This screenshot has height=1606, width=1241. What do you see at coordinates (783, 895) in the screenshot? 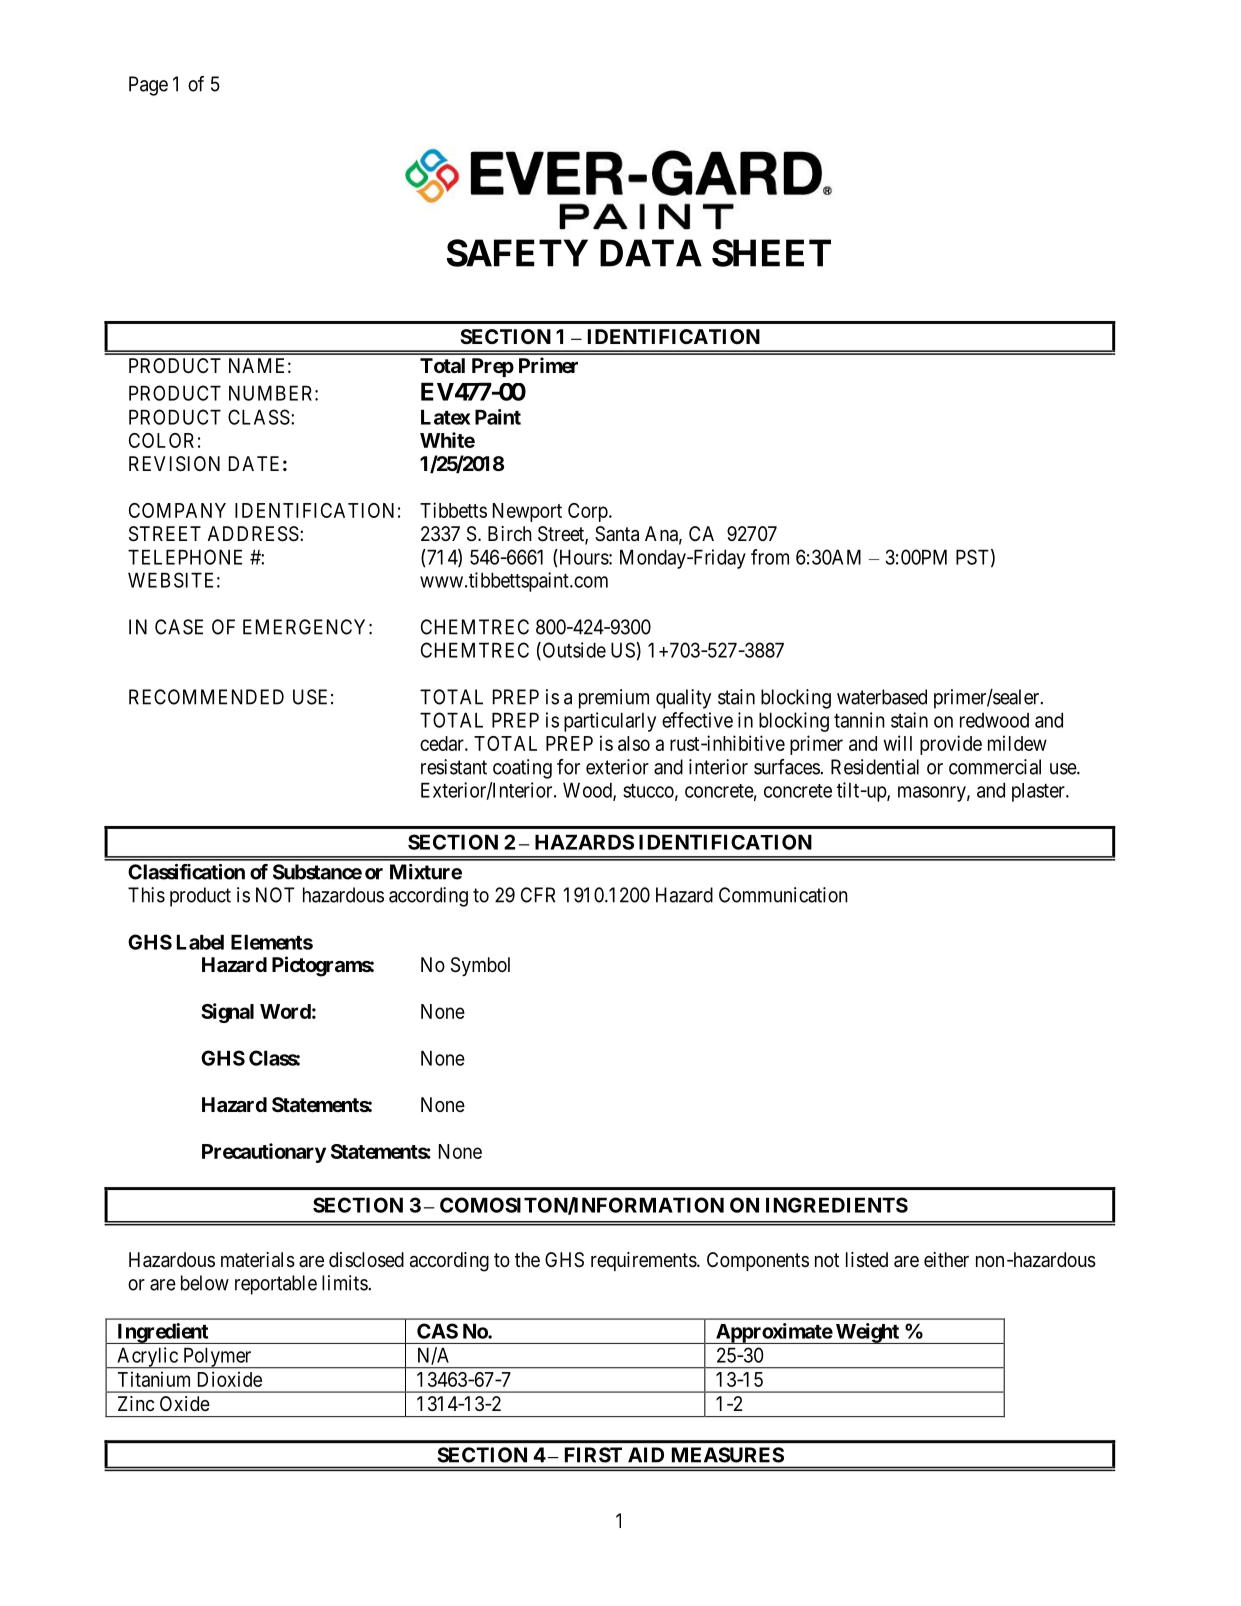
I see `Communication` at bounding box center [783, 895].
